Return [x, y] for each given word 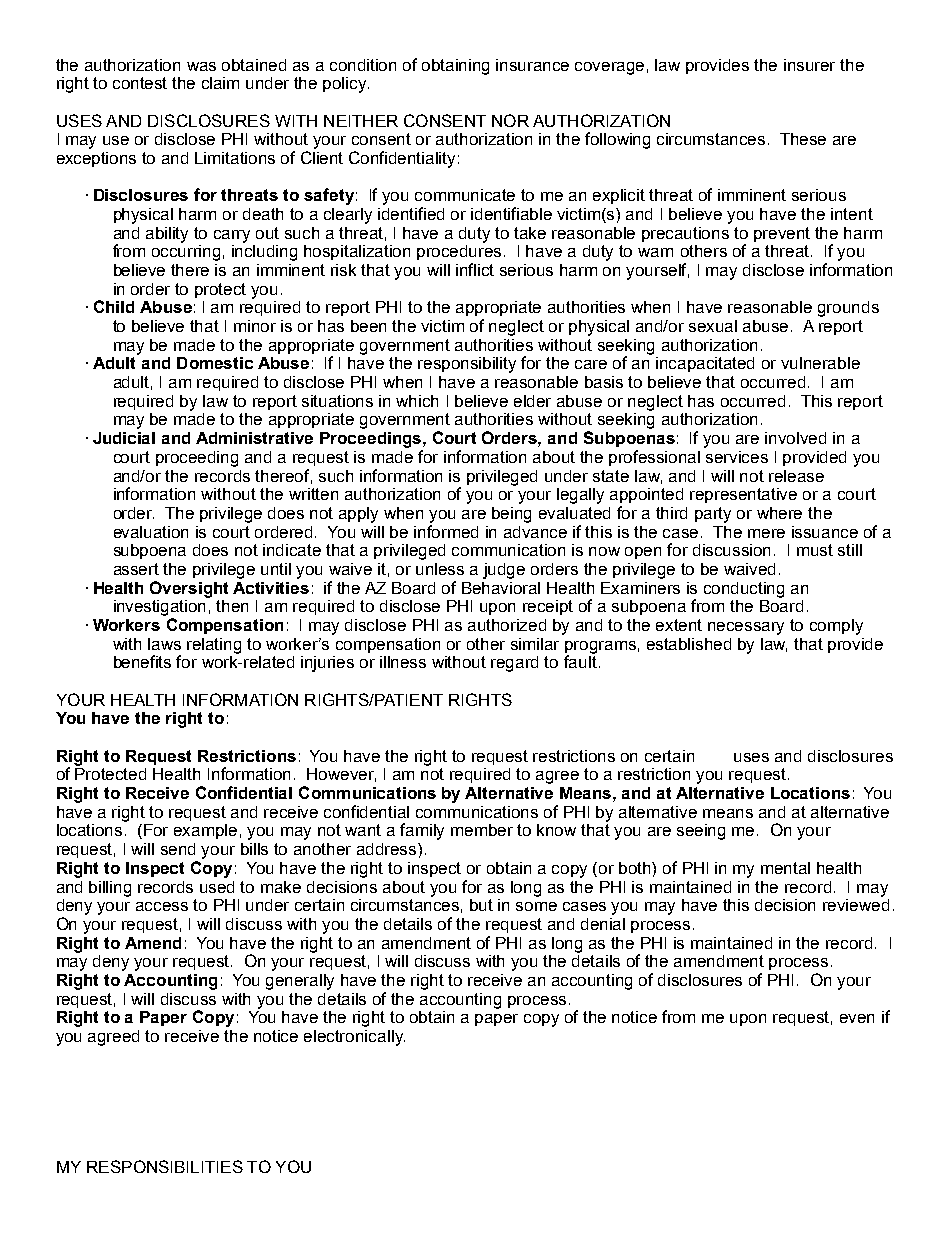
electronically [354, 1038]
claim [220, 83]
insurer [809, 65]
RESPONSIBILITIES [165, 1166]
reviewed [856, 903]
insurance [532, 65]
